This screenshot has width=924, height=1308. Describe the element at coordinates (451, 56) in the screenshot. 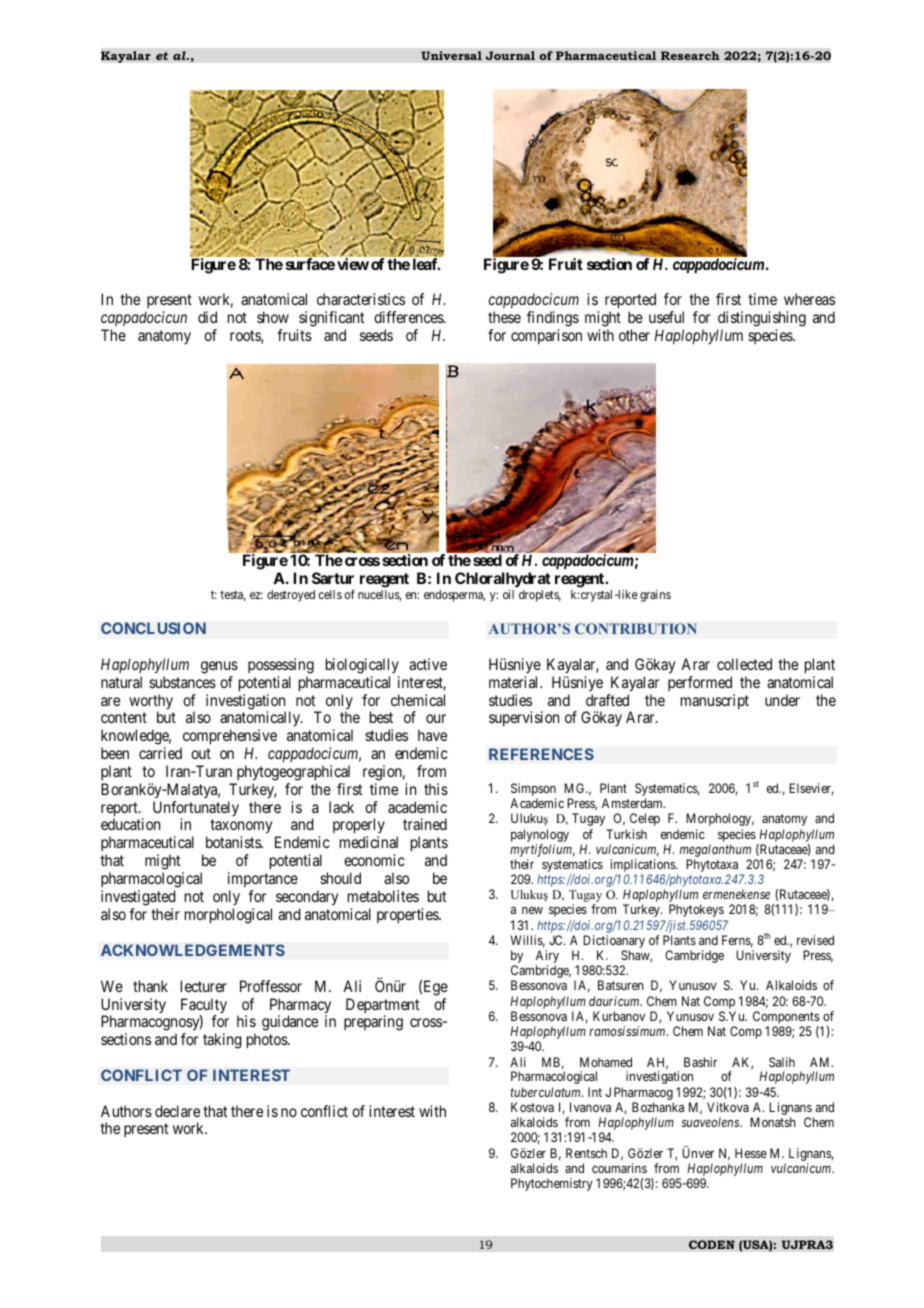

I see `Universal` at that location.
